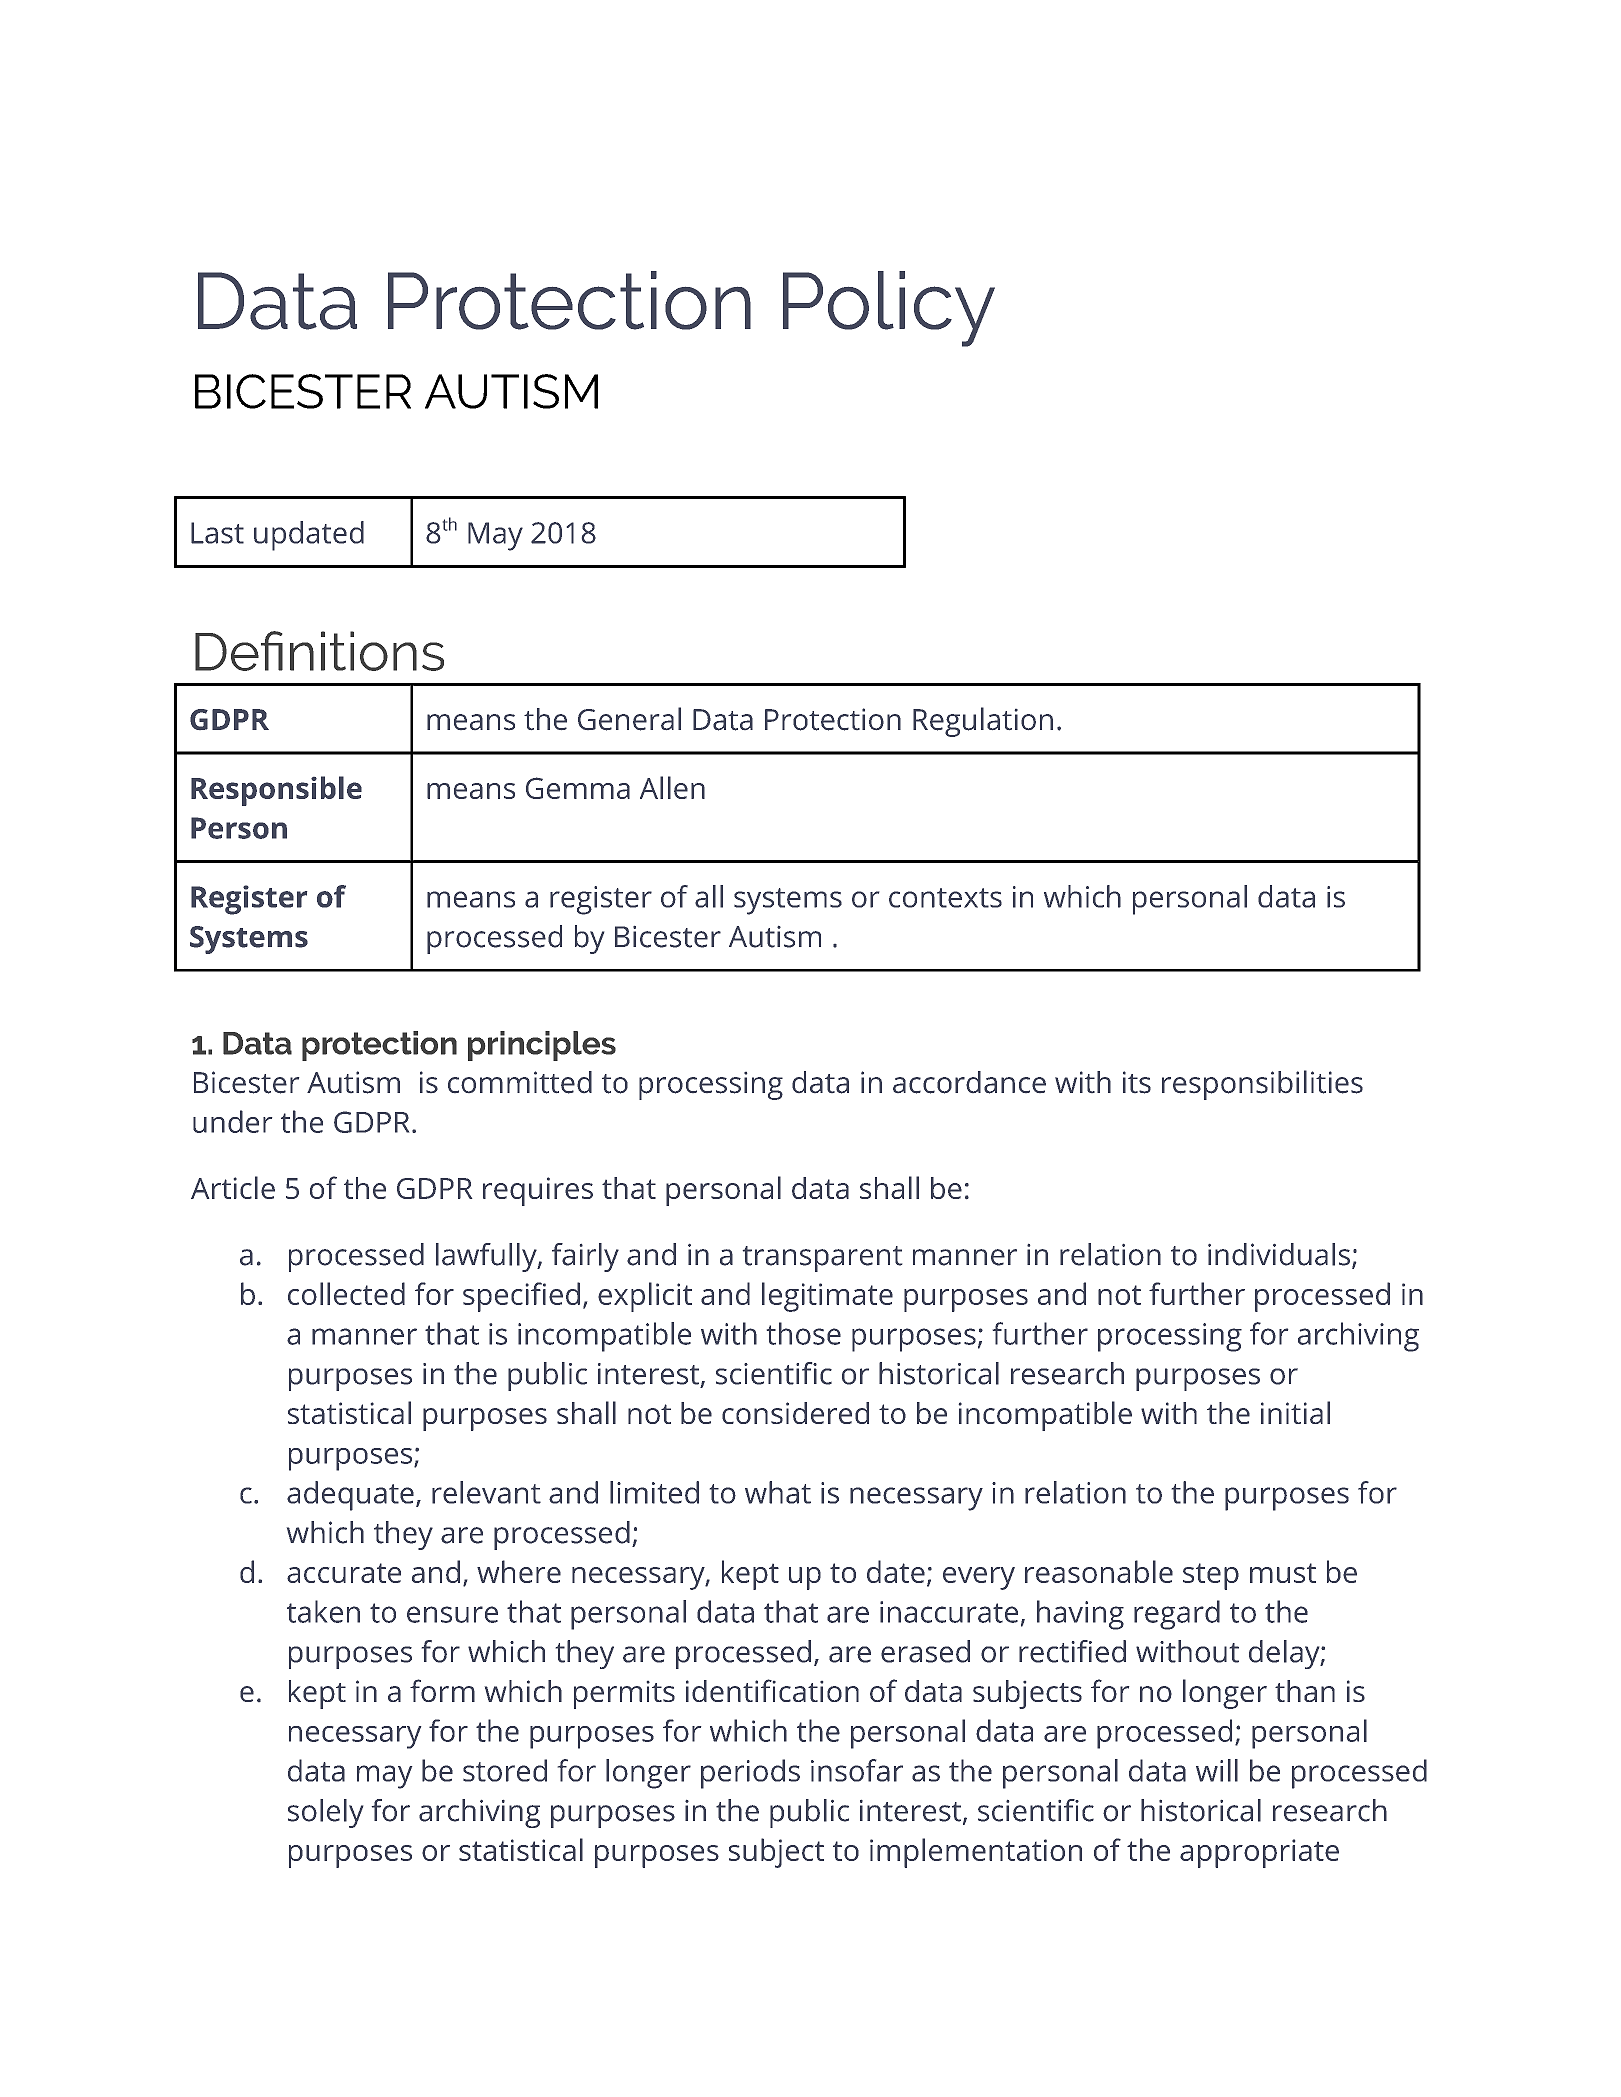  What do you see at coordinates (1217, 1770) in the screenshot?
I see `will` at bounding box center [1217, 1770].
